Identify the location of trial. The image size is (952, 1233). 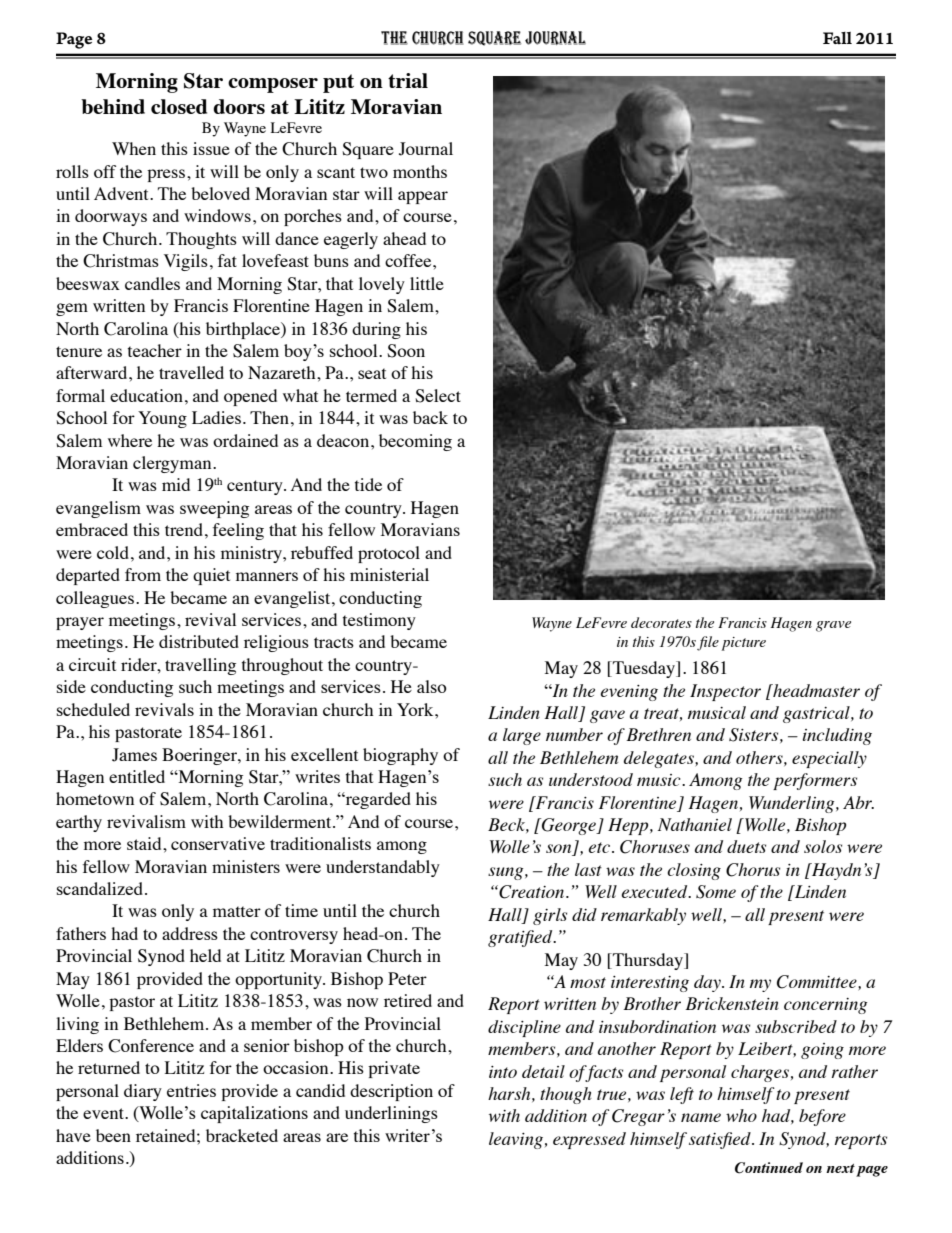
(408, 80).
